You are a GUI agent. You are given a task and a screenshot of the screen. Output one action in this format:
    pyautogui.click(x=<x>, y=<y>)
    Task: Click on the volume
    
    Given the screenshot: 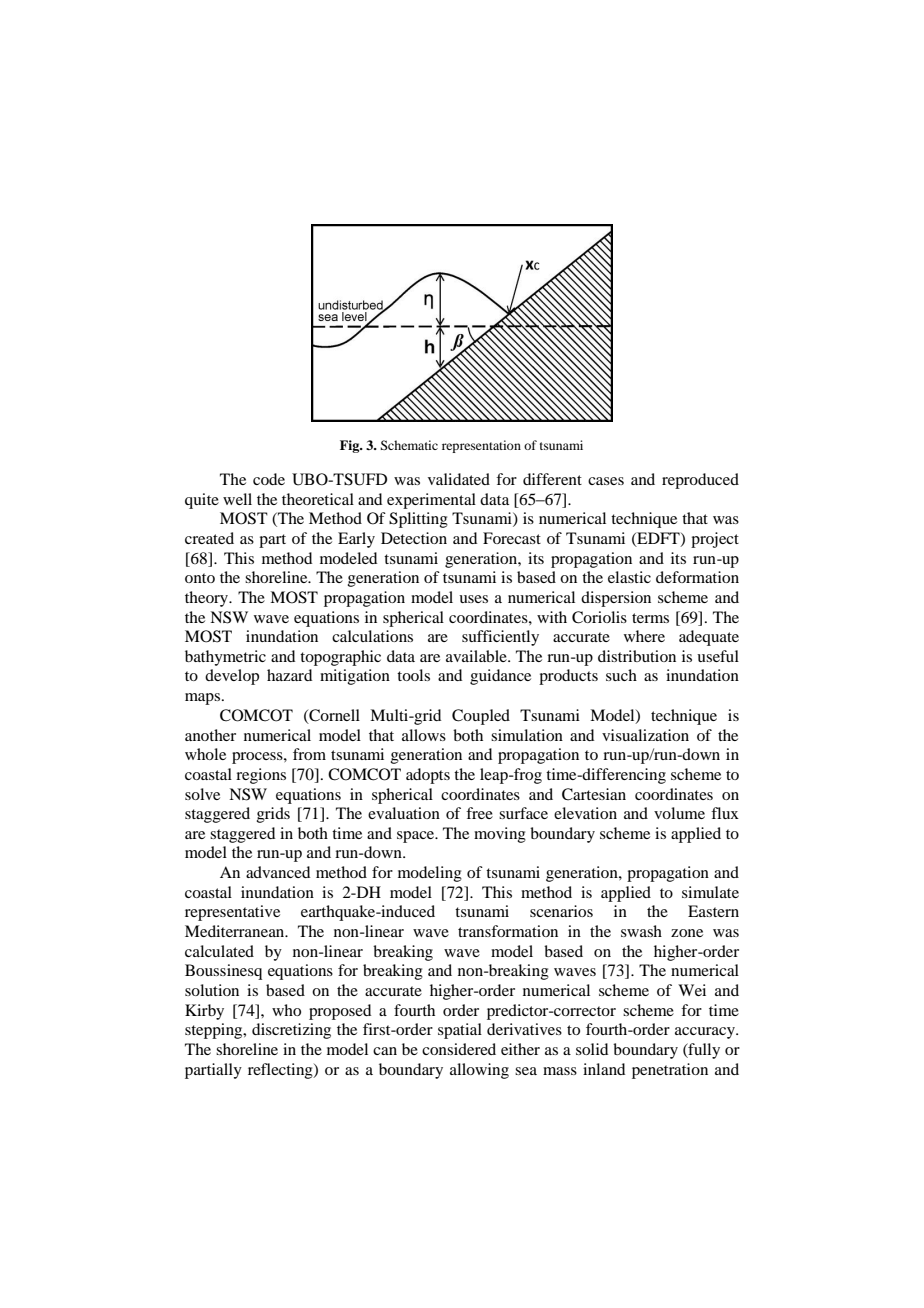 What is the action you would take?
    pyautogui.click(x=679, y=813)
